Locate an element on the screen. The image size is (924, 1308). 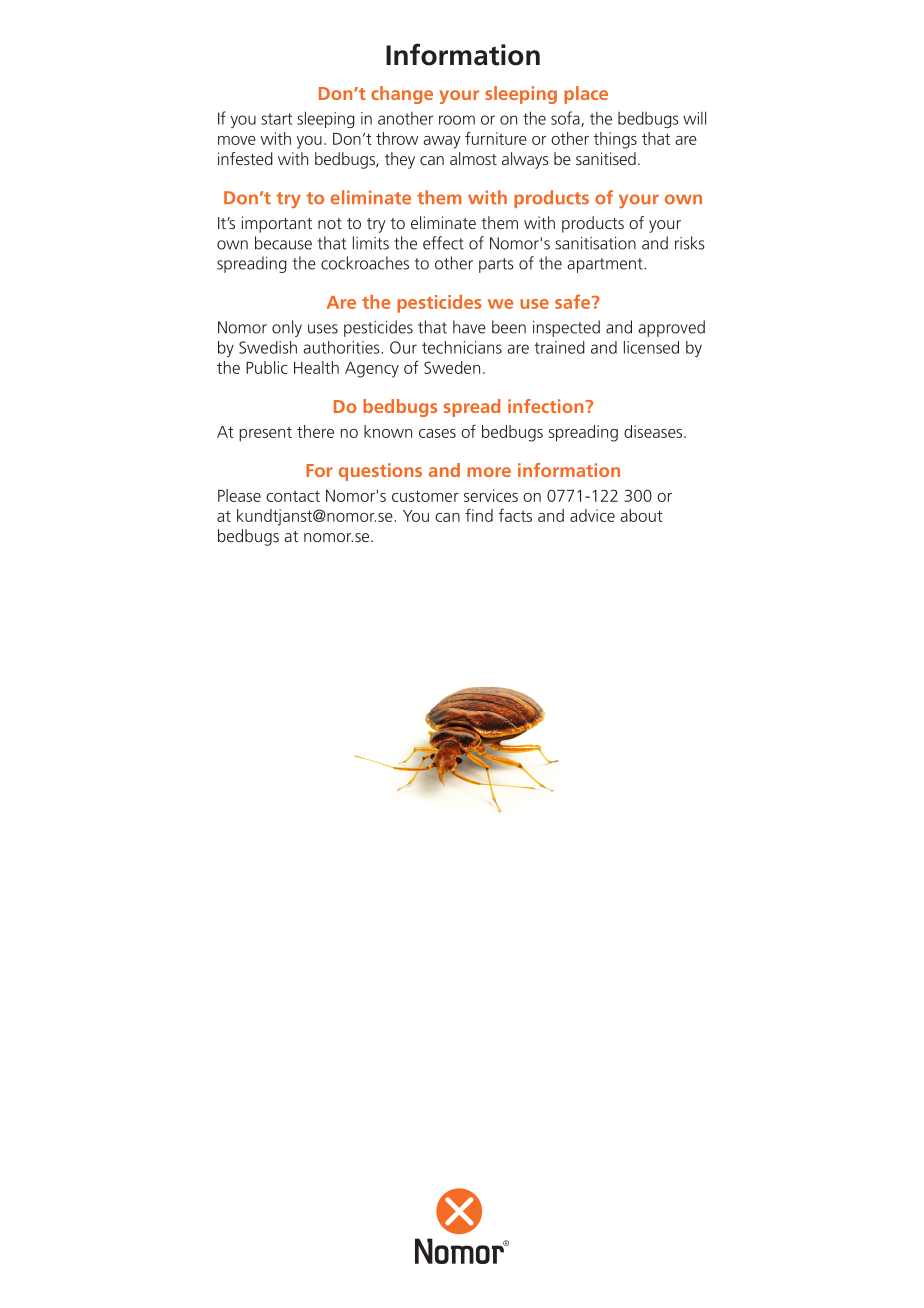
start is located at coordinates (276, 119).
